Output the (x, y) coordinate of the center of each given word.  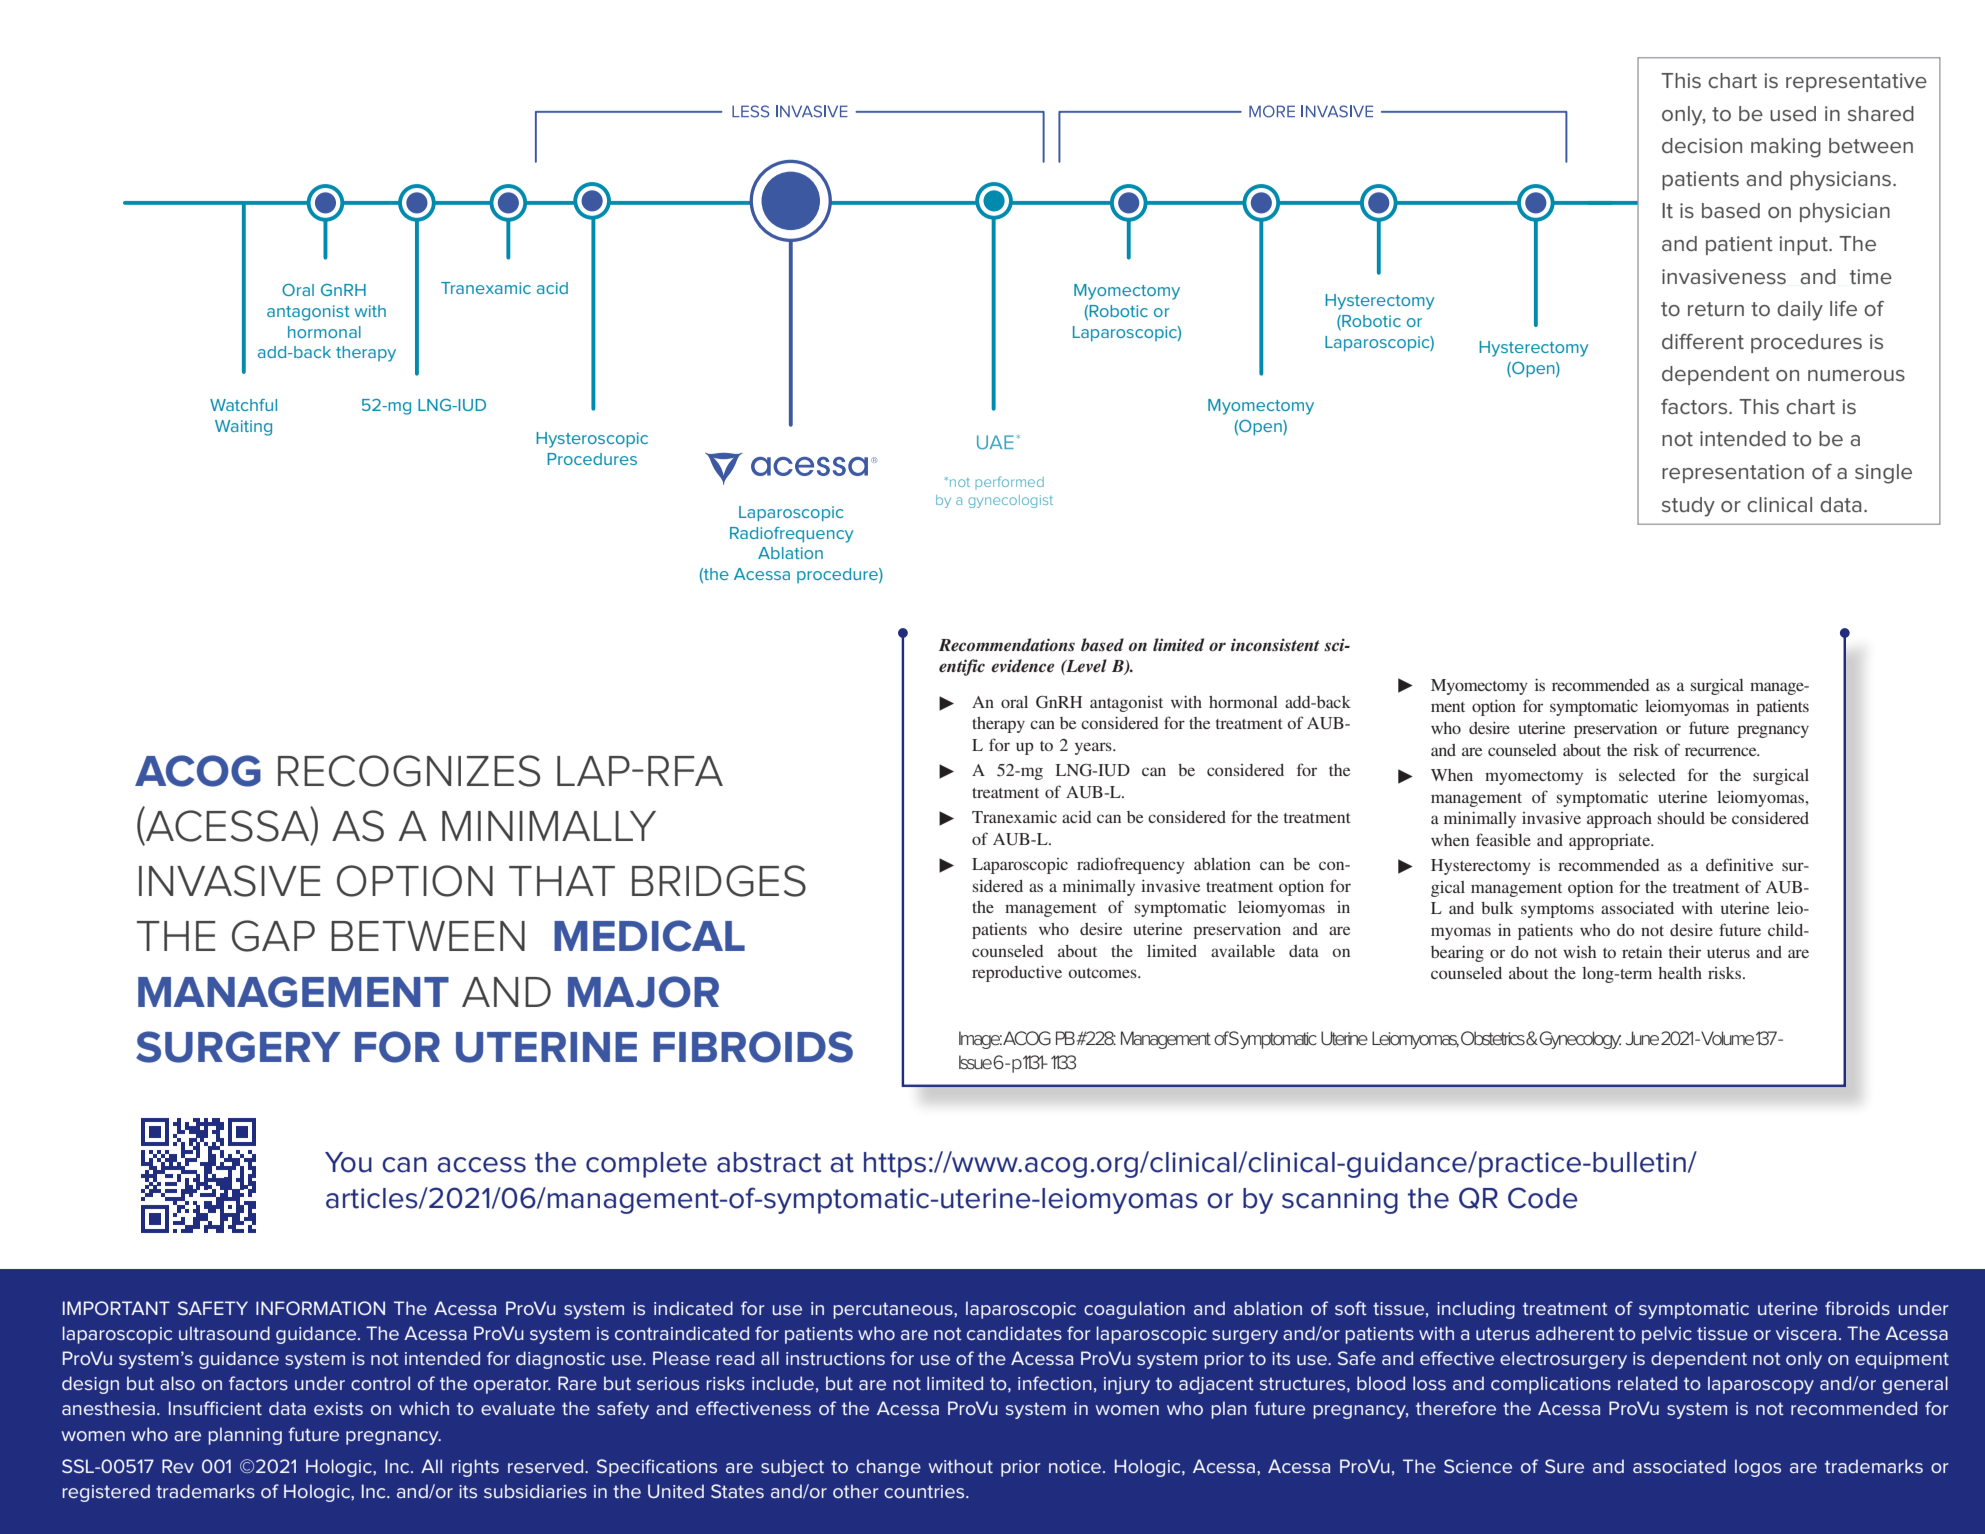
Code (1543, 1198)
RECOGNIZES (409, 771)
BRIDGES (719, 881)
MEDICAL (649, 936)
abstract (769, 1162)
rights (475, 1468)
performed (1009, 482)
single (1883, 474)
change (888, 1468)
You (348, 1162)
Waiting (243, 428)
